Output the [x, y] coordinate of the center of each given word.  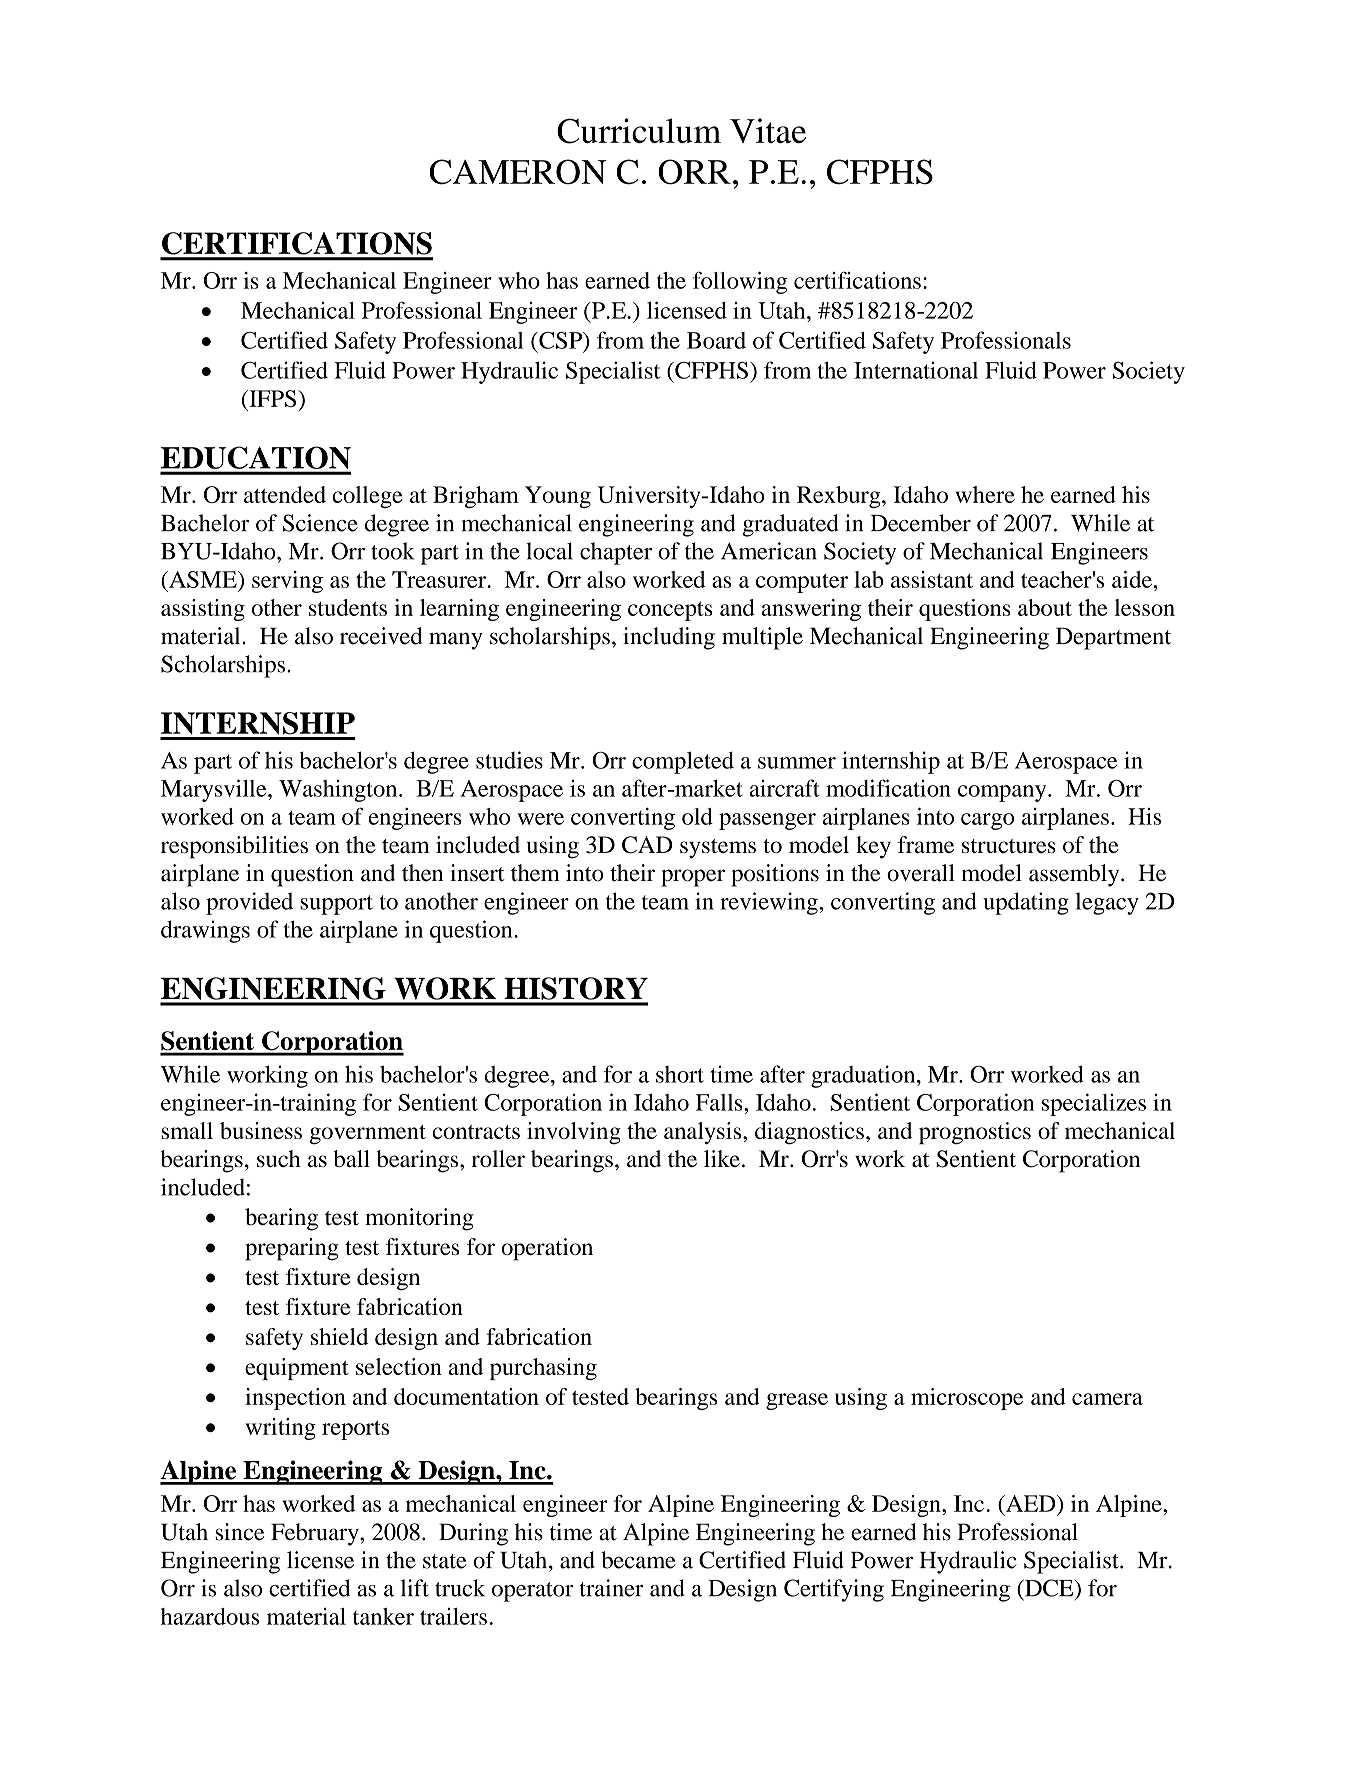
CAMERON [518, 172]
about [1045, 607]
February [316, 1534]
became [638, 1560]
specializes [1094, 1104]
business [261, 1130]
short [680, 1074]
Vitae [768, 130]
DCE [1049, 1588]
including [669, 638]
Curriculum [639, 131]
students [348, 607]
